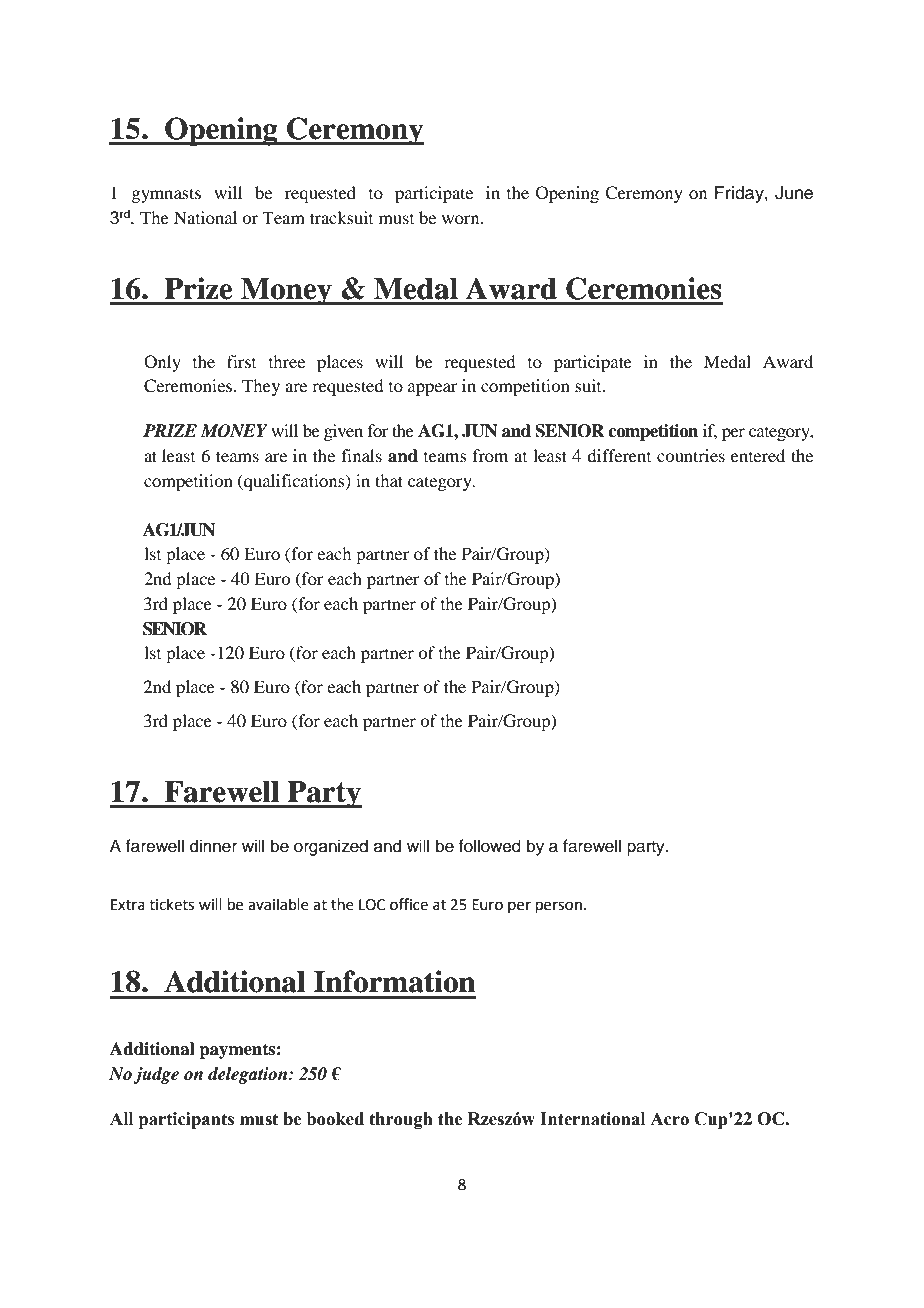  Describe the element at coordinates (691, 455) in the page. I see `countries` at that location.
